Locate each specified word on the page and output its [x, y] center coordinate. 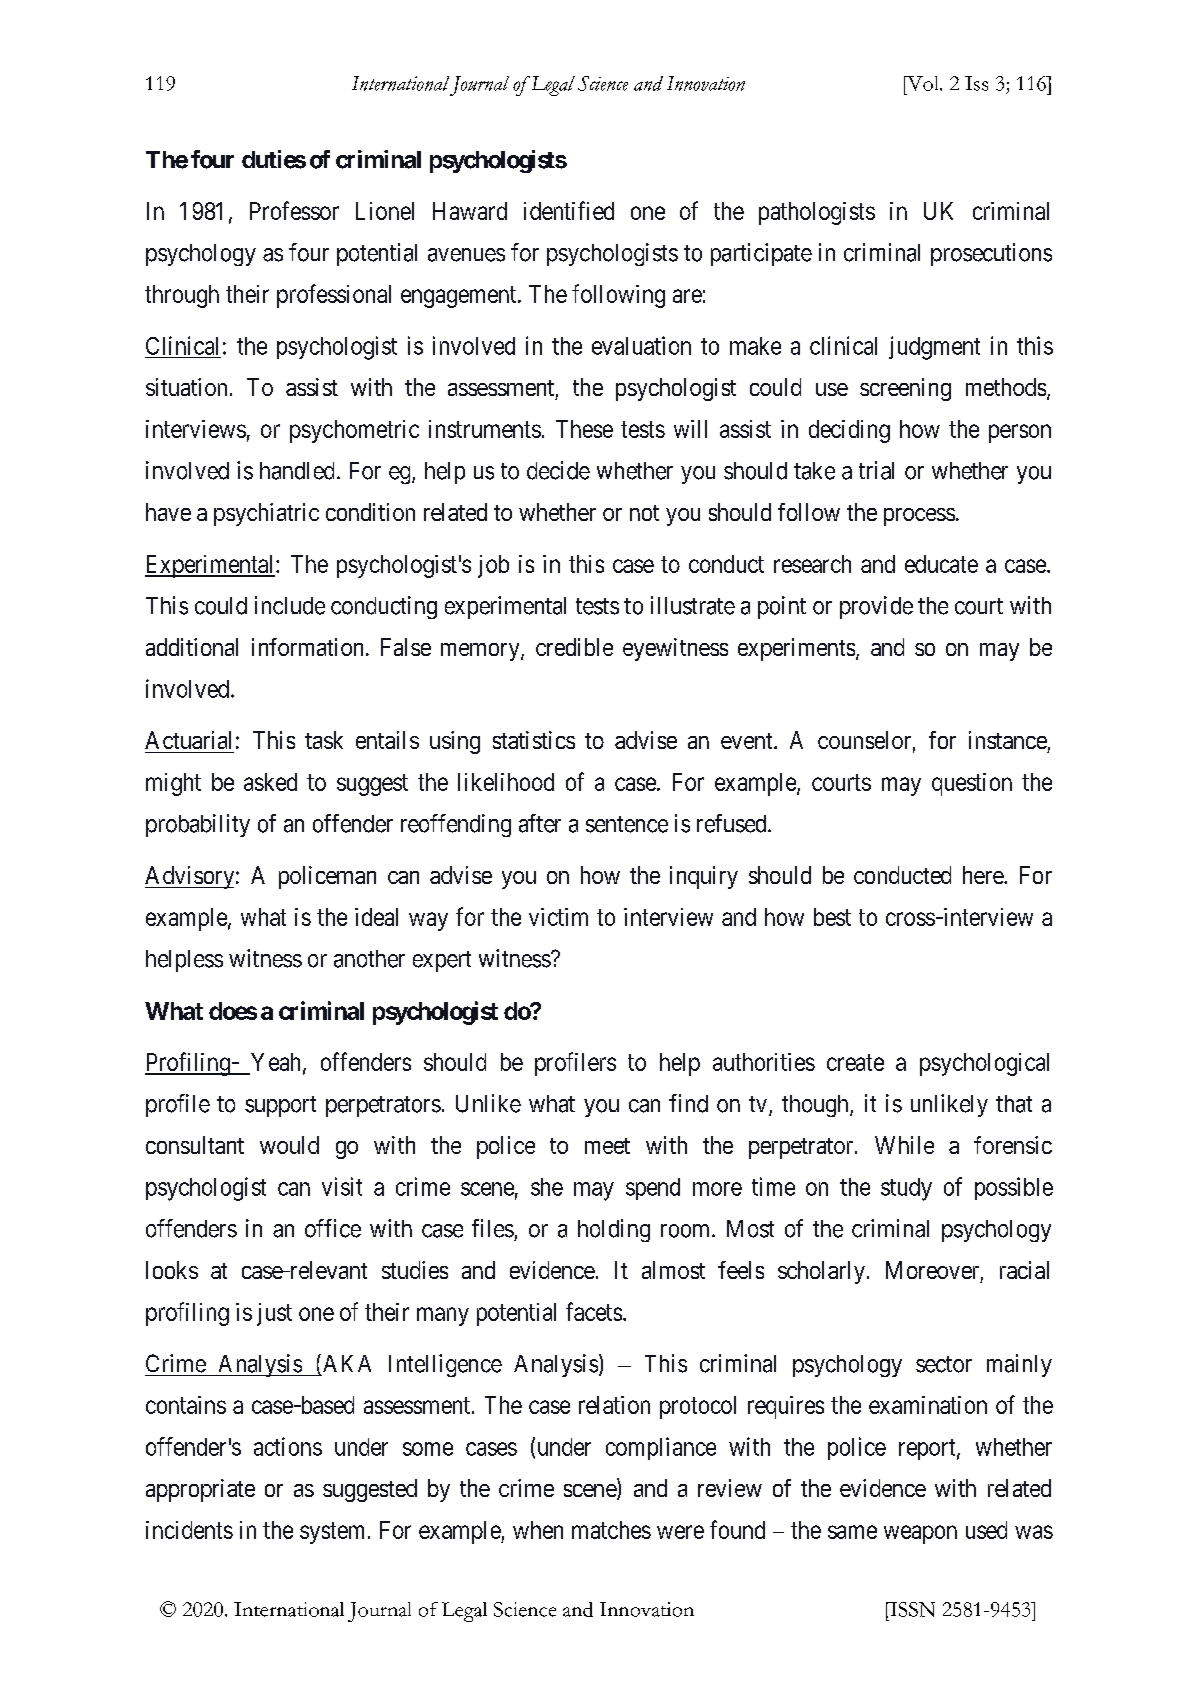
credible [574, 647]
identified [569, 210]
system [332, 1533]
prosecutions [991, 254]
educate [941, 564]
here [984, 875]
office [333, 1228]
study [906, 1189]
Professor [294, 210]
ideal [376, 917]
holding [614, 1230]
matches [611, 1530]
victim [558, 917]
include [290, 605]
